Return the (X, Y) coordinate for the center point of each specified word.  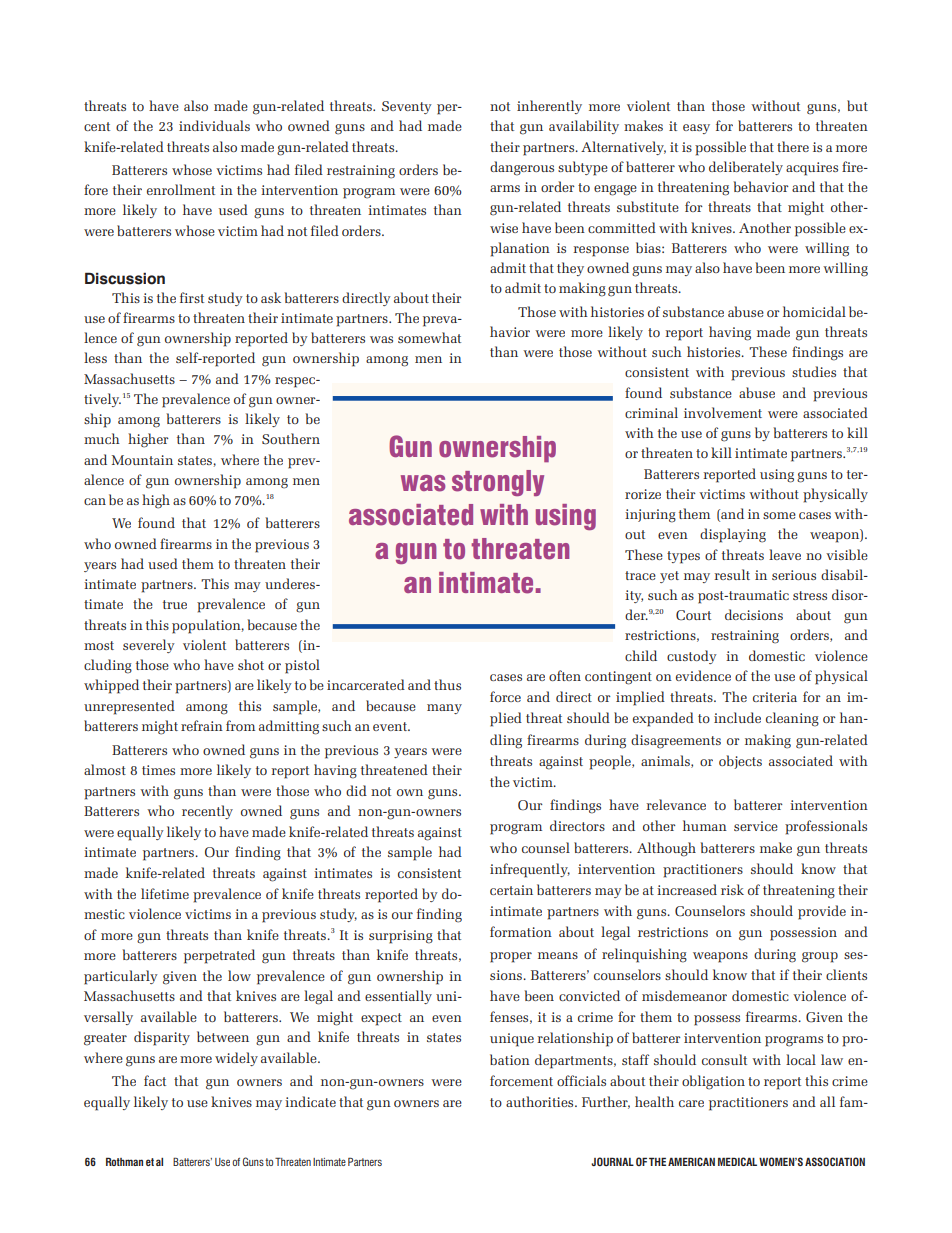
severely (149, 646)
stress (810, 595)
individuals (214, 125)
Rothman (124, 1161)
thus (447, 684)
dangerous (522, 168)
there (793, 146)
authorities (541, 1101)
